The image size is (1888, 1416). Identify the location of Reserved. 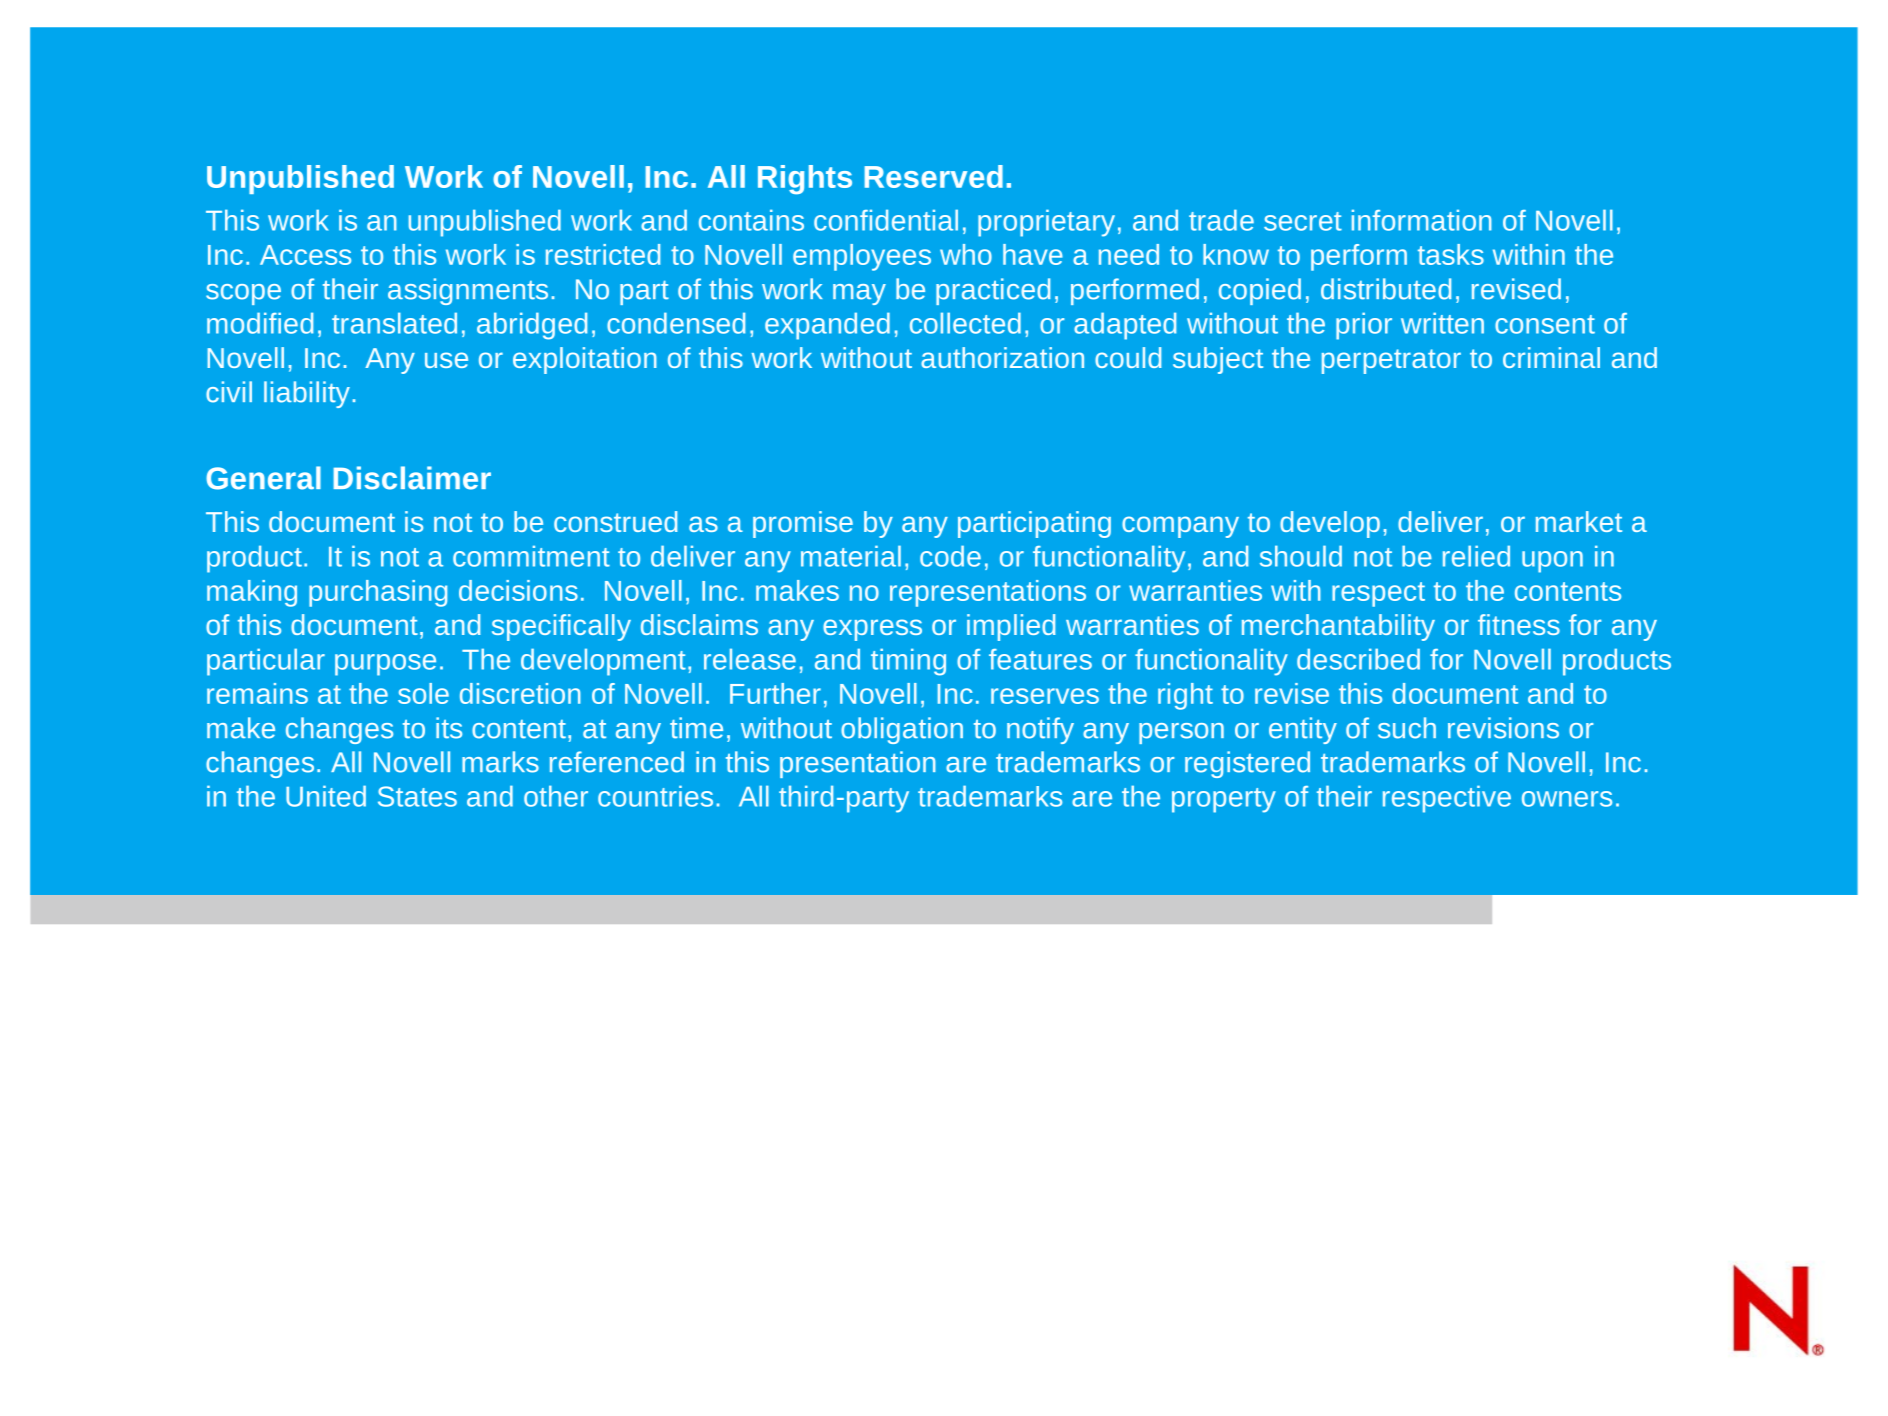
(934, 176).
